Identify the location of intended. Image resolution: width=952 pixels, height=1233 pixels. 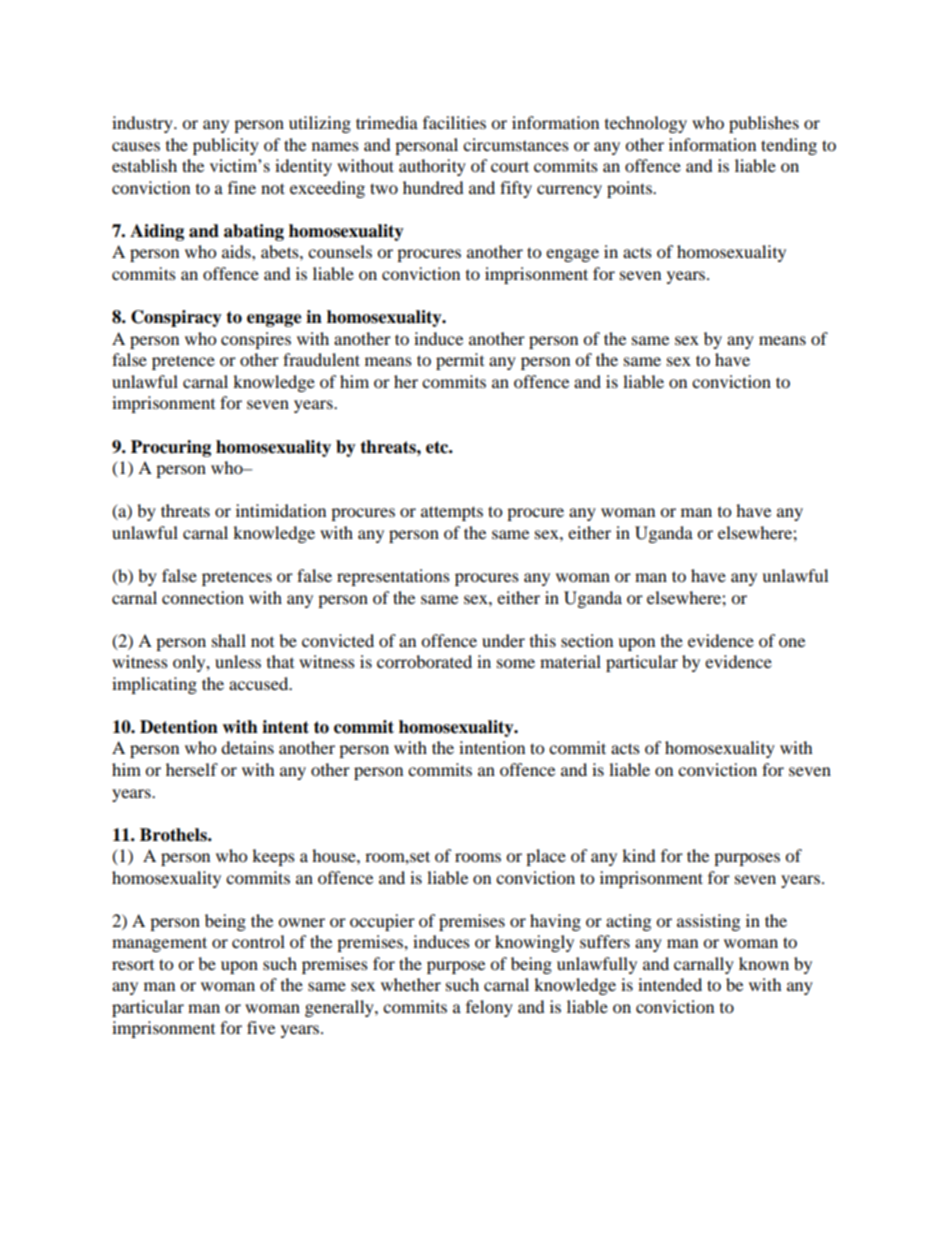
(670, 984).
